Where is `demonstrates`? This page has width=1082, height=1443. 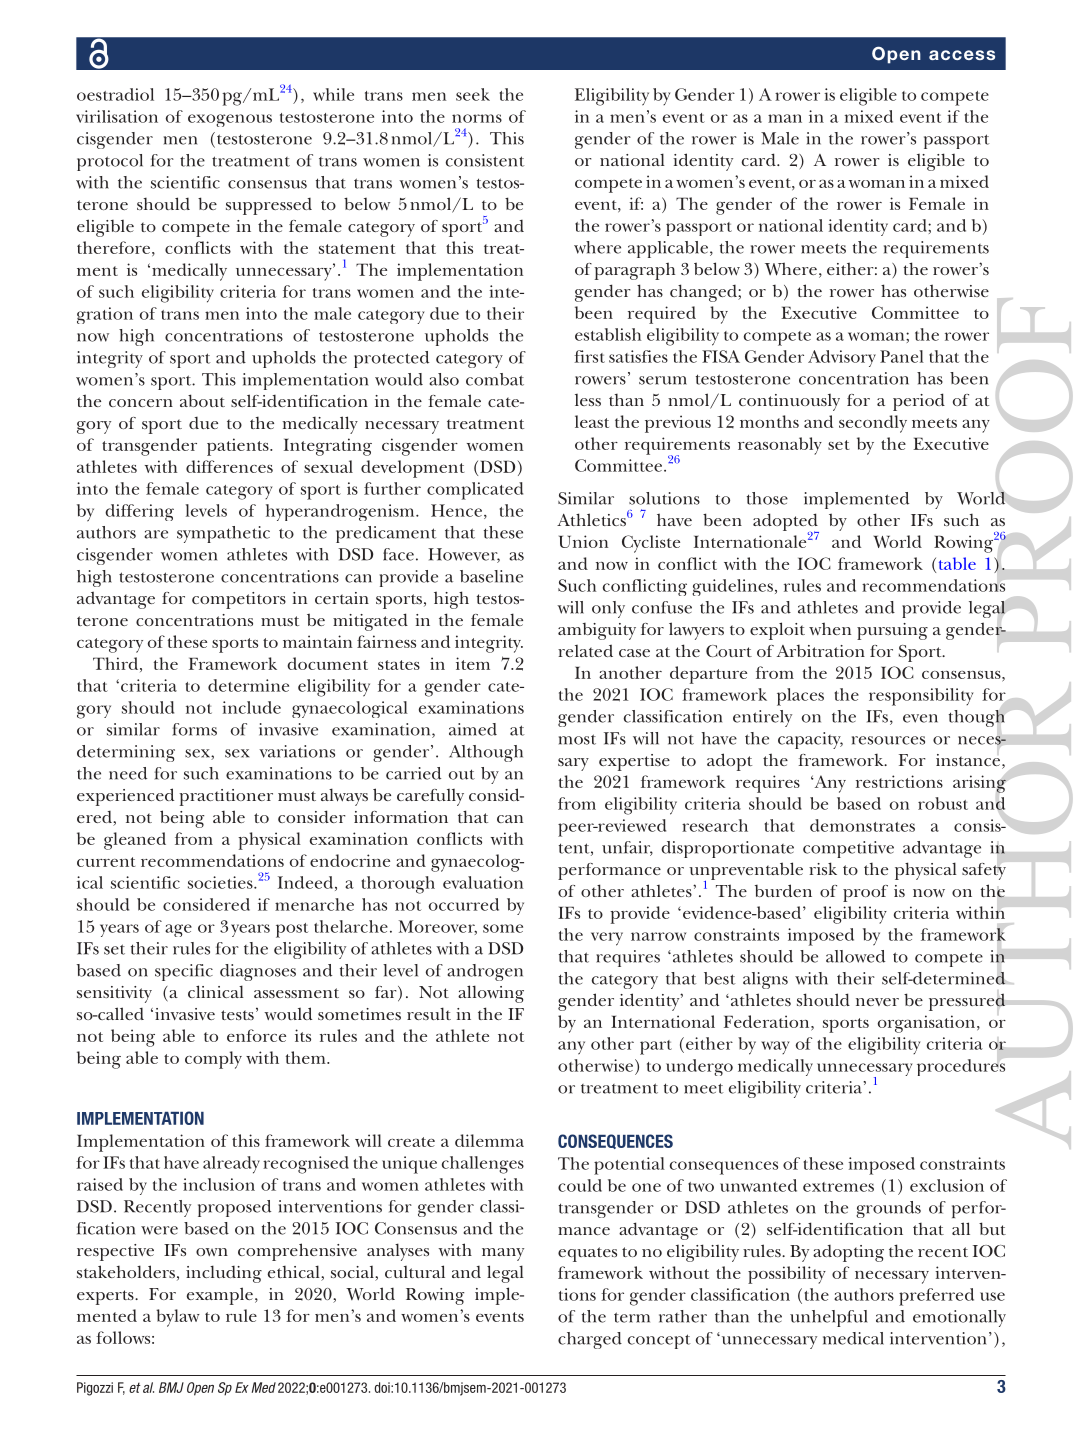 demonstrates is located at coordinates (862, 825).
